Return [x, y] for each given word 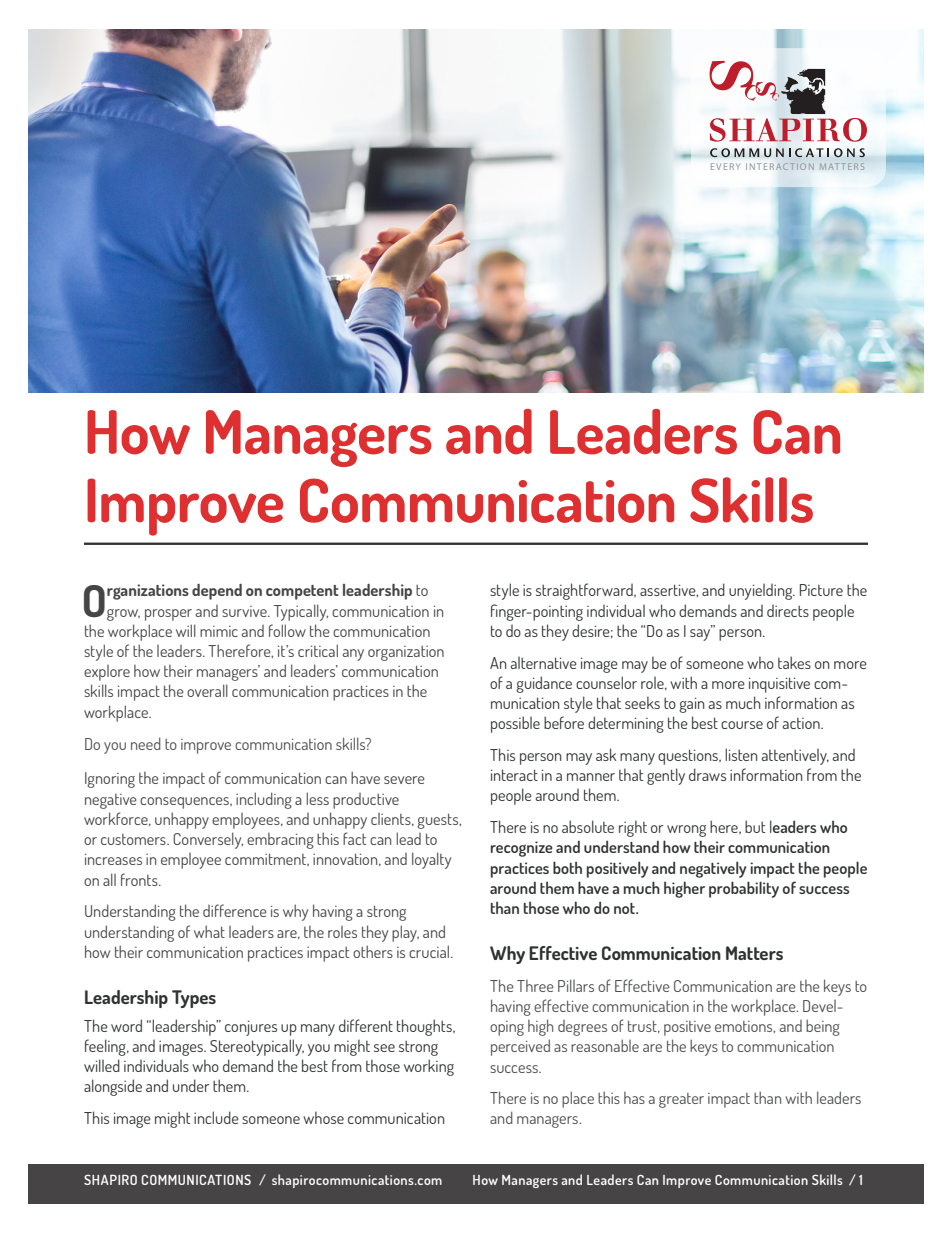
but [755, 826]
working [429, 1067]
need [146, 743]
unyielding [762, 592]
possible [515, 724]
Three [535, 986]
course [742, 725]
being [823, 1027]
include [216, 1117]
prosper [168, 615]
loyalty [431, 860]
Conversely [208, 840]
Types [194, 999]
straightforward [585, 591]
